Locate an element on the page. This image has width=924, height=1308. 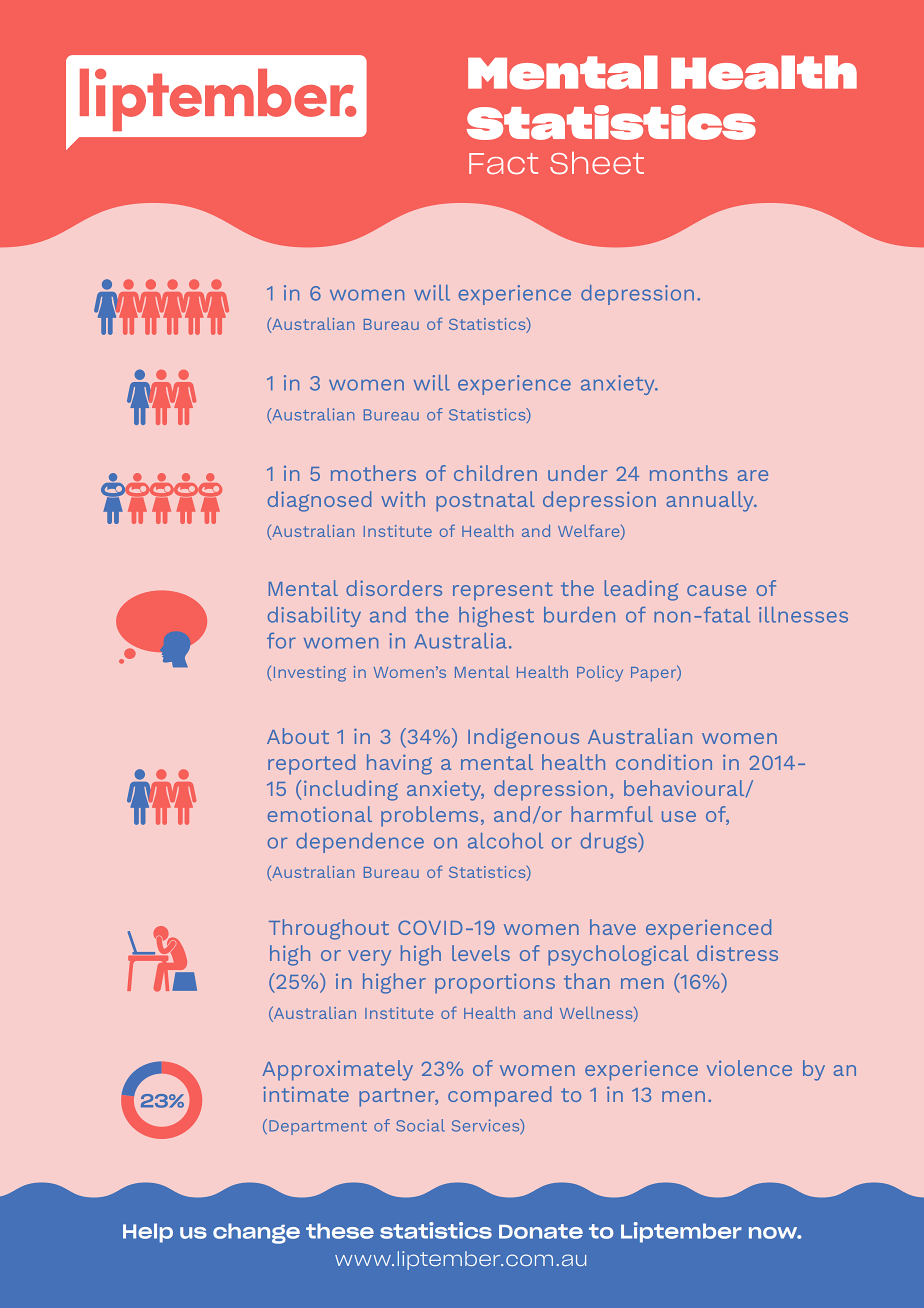
violence is located at coordinates (749, 1068).
